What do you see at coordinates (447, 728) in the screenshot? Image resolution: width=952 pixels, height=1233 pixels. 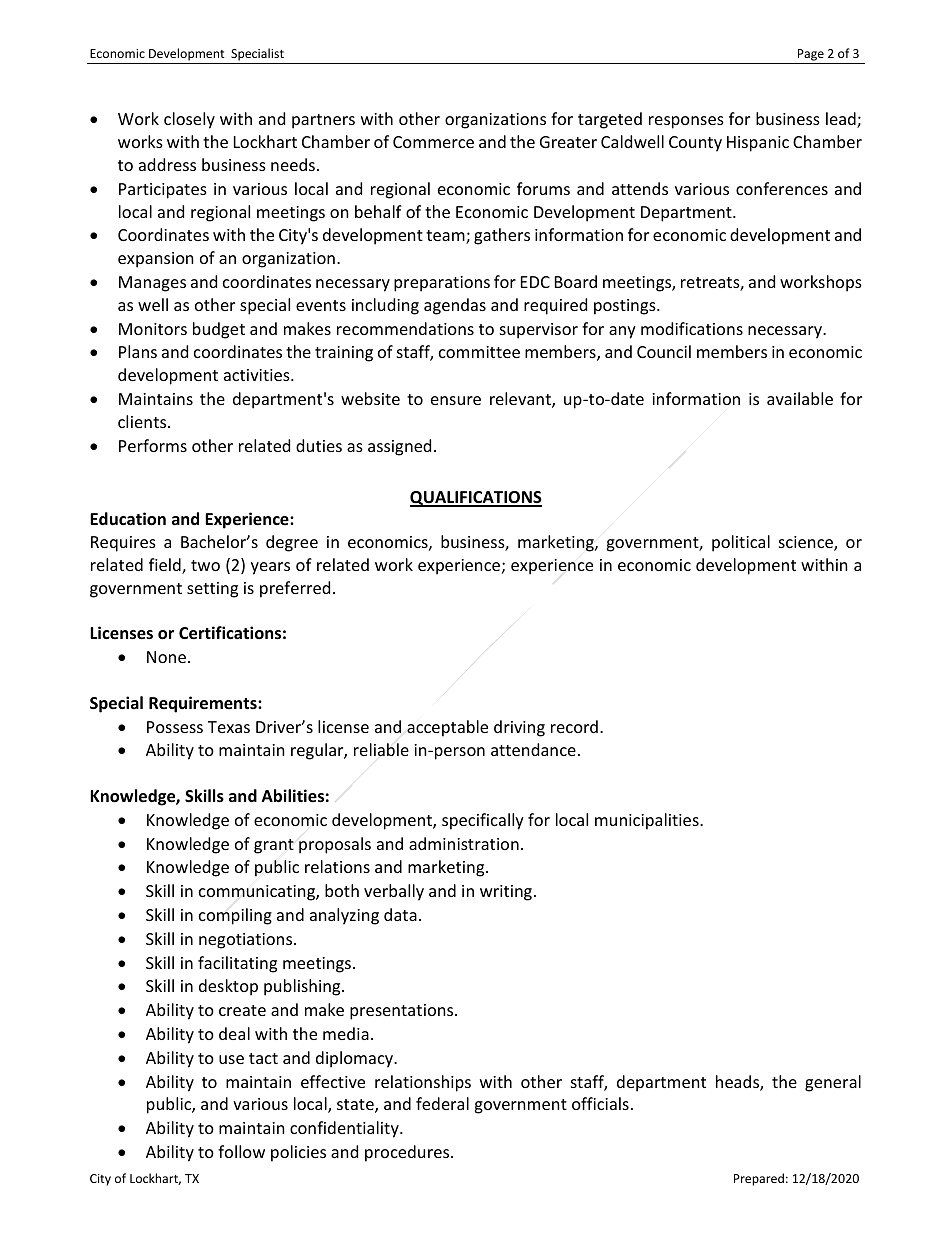 I see `acceptable` at bounding box center [447, 728].
